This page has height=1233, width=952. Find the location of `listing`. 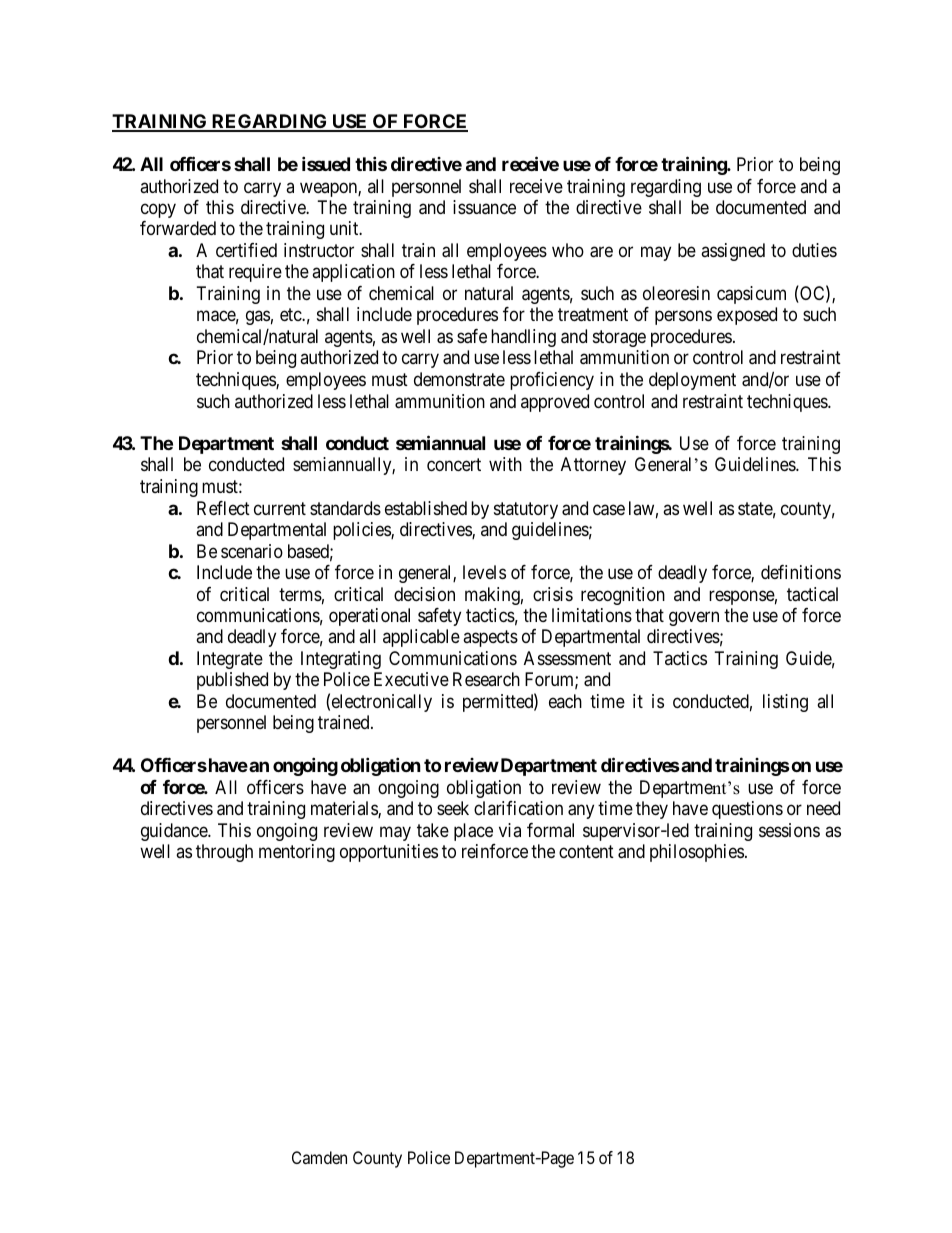

listing is located at coordinates (785, 703).
